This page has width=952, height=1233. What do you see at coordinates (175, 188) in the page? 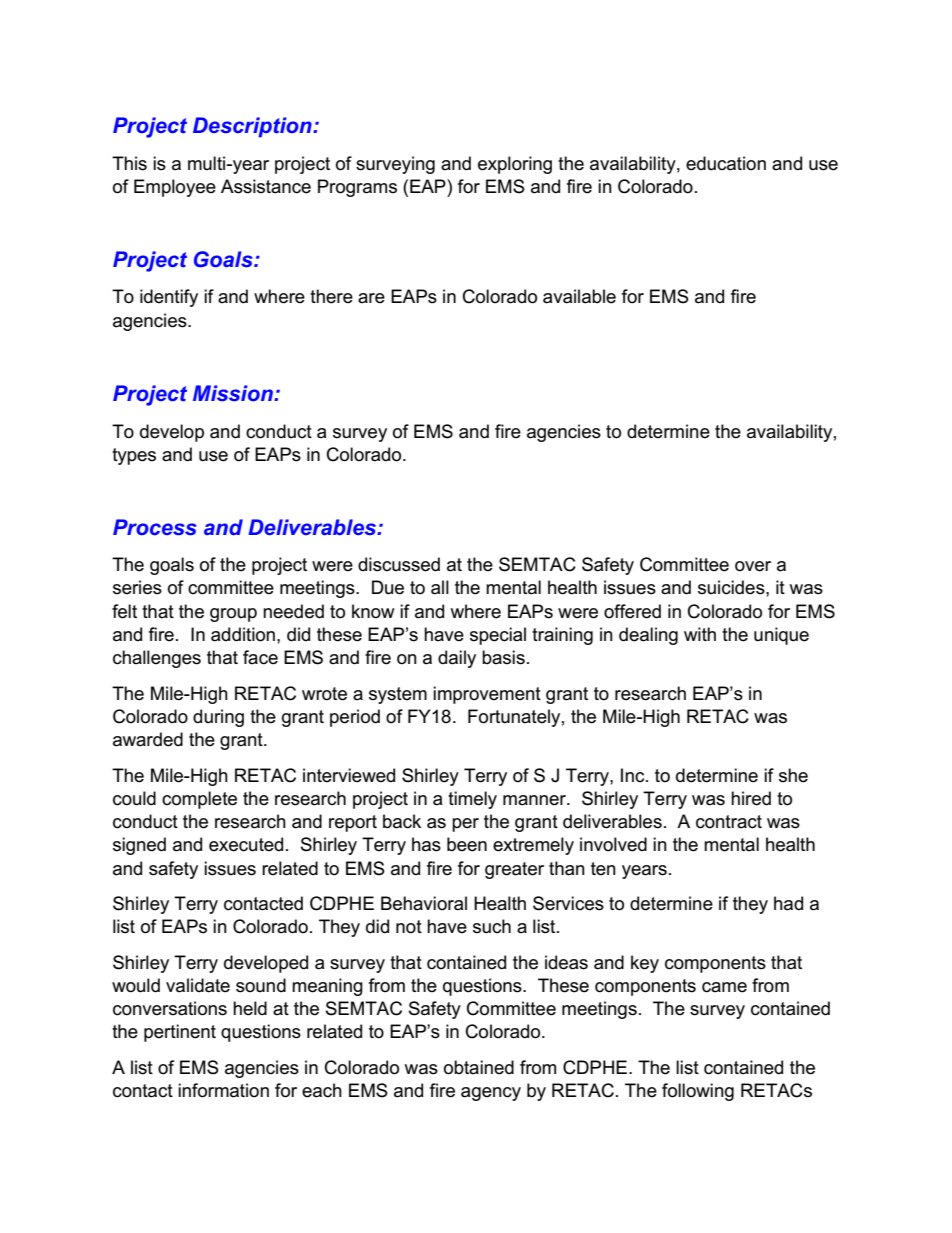
I see `Employee` at bounding box center [175, 188].
